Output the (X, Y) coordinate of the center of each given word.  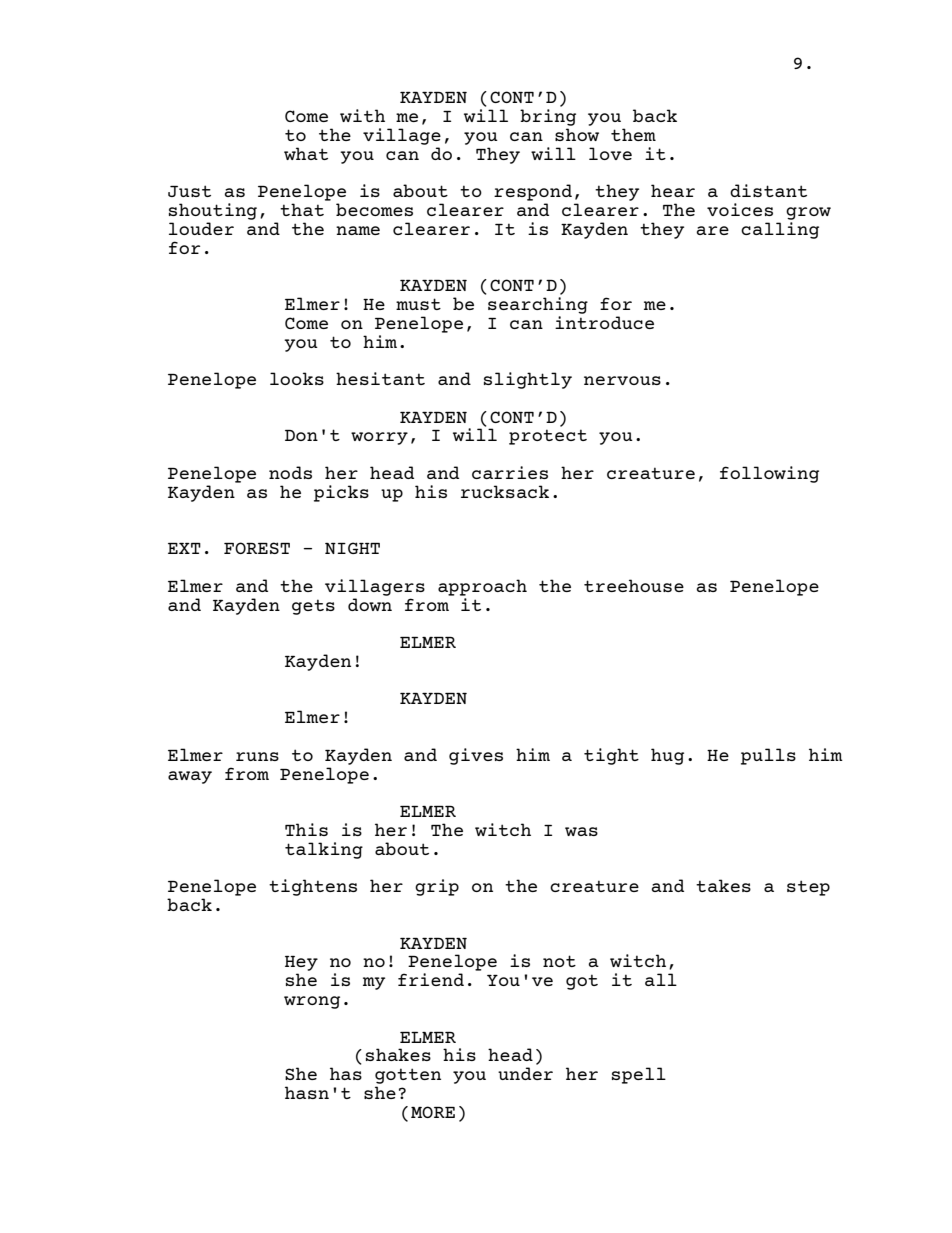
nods (290, 472)
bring (548, 117)
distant (768, 190)
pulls (768, 756)
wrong (312, 1002)
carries (510, 472)
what (306, 153)
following (769, 474)
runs (257, 756)
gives (476, 756)
